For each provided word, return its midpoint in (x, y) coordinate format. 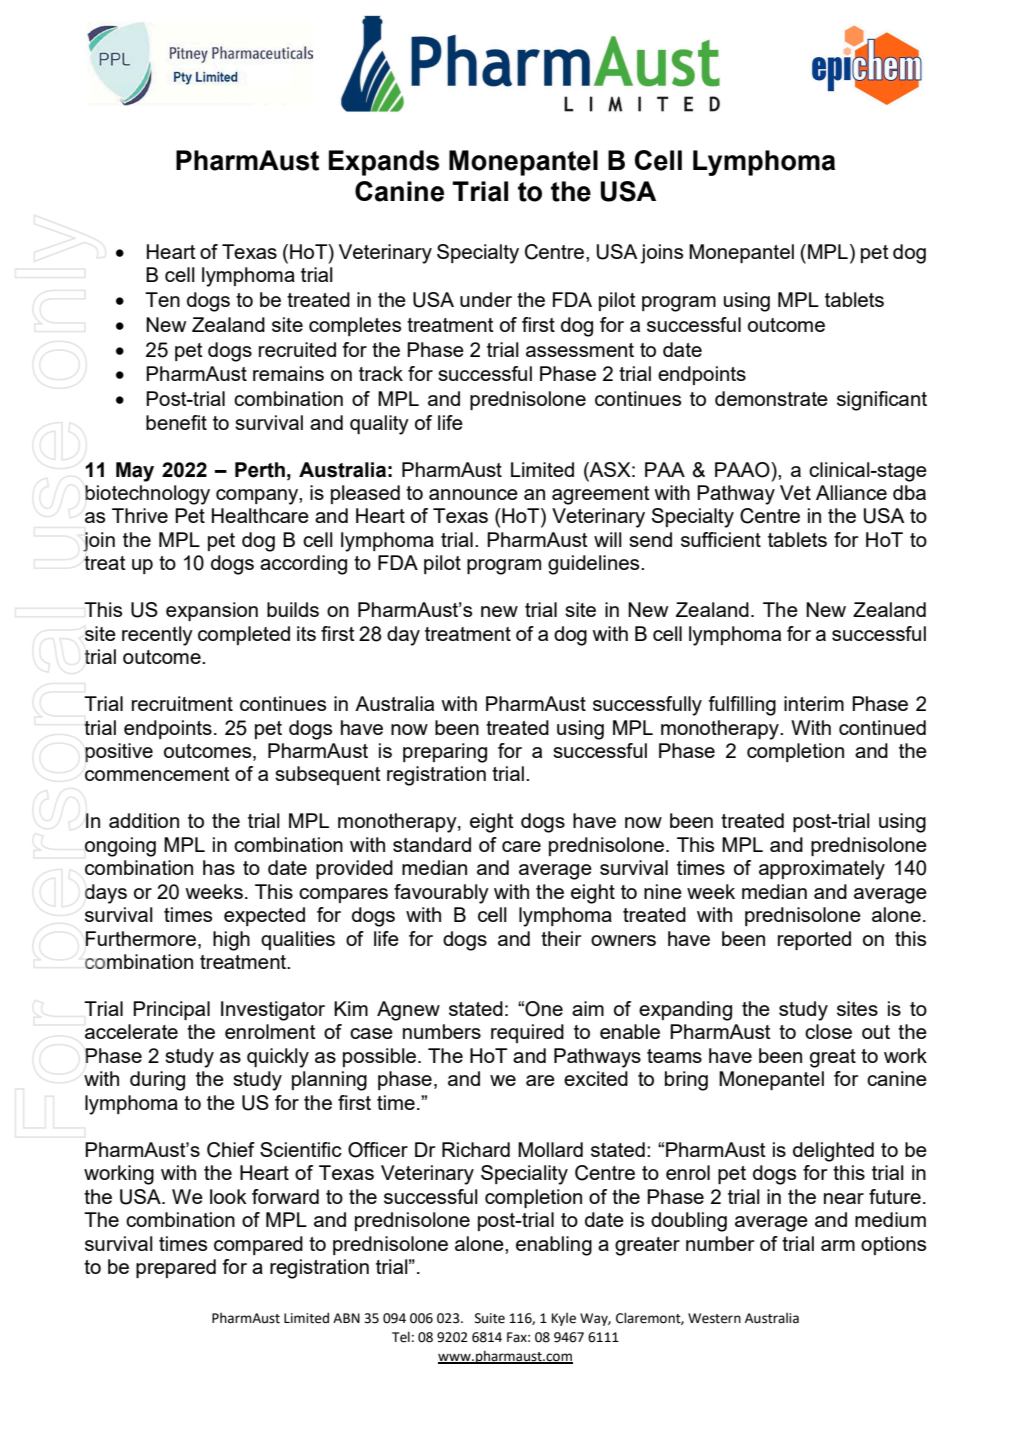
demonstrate (771, 398)
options (893, 1245)
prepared (176, 1268)
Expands (384, 163)
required (527, 1033)
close (828, 1031)
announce (473, 494)
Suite (490, 1318)
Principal (171, 1010)
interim (814, 703)
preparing (445, 753)
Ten (162, 299)
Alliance (851, 492)
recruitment (182, 703)
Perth (260, 470)
